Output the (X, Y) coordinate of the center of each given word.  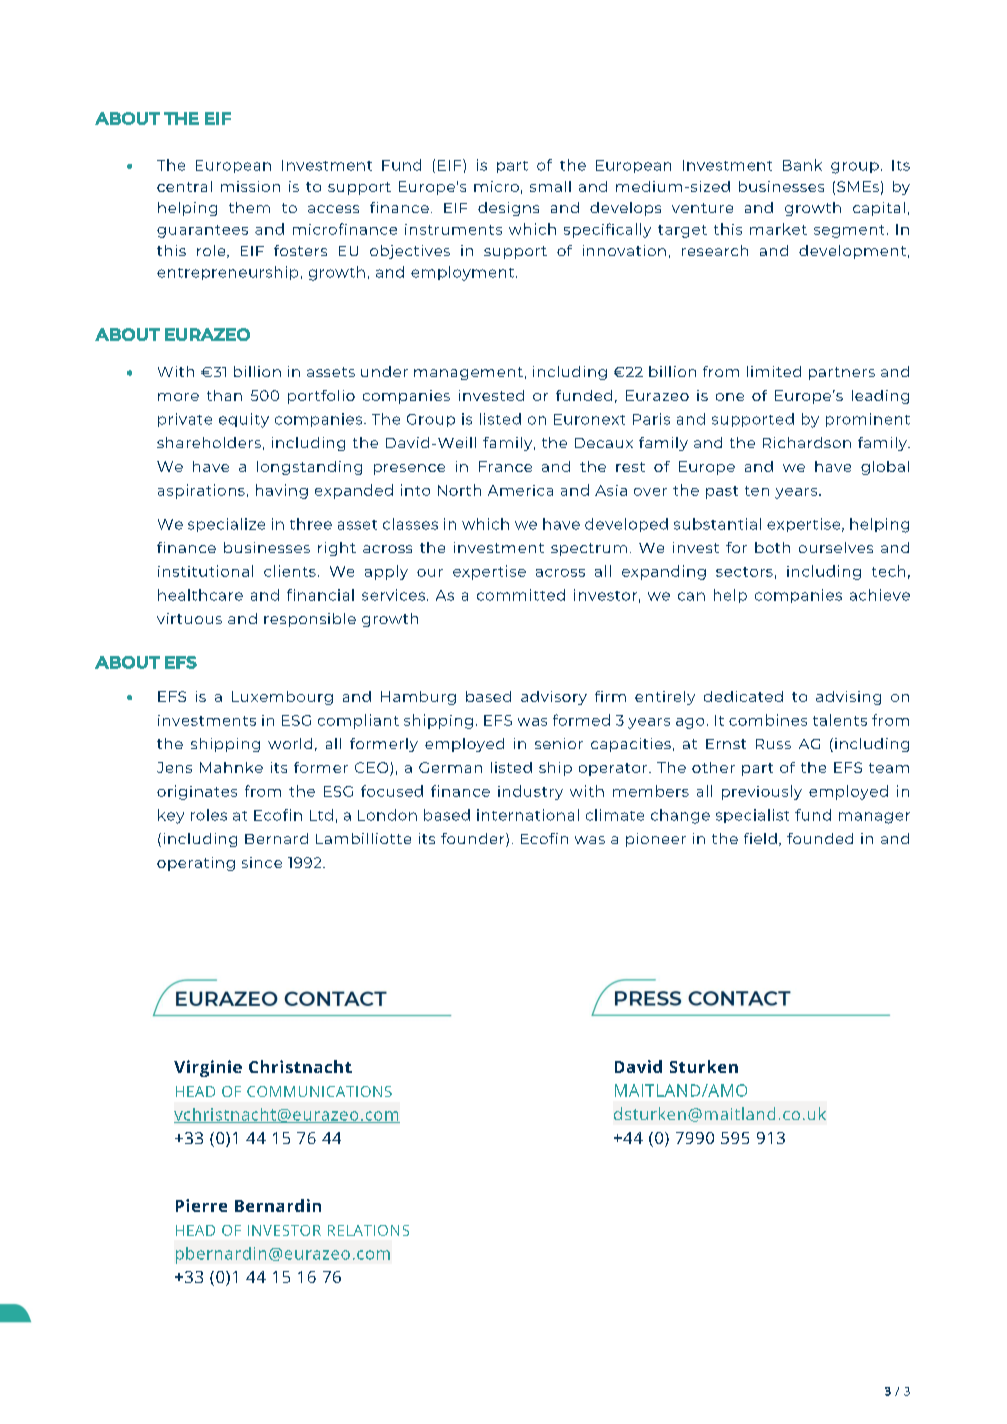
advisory (554, 698)
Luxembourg (282, 698)
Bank (802, 165)
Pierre (201, 1205)
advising (848, 698)
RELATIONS (368, 1230)
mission (250, 186)
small (550, 186)
